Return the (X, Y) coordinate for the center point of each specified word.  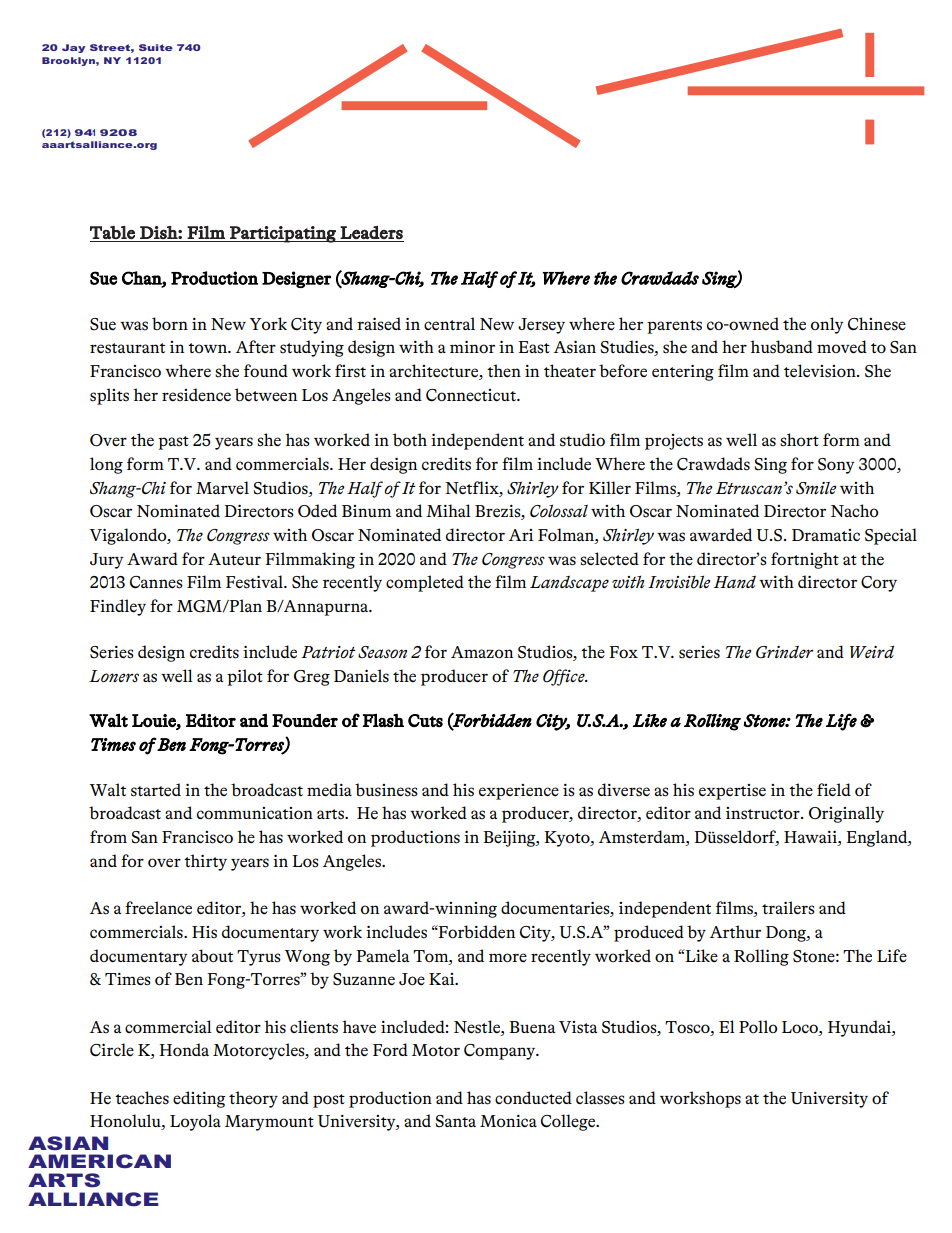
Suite (156, 47)
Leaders (371, 232)
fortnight (805, 560)
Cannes (156, 582)
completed (425, 583)
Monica (508, 1121)
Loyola (195, 1122)
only (827, 325)
